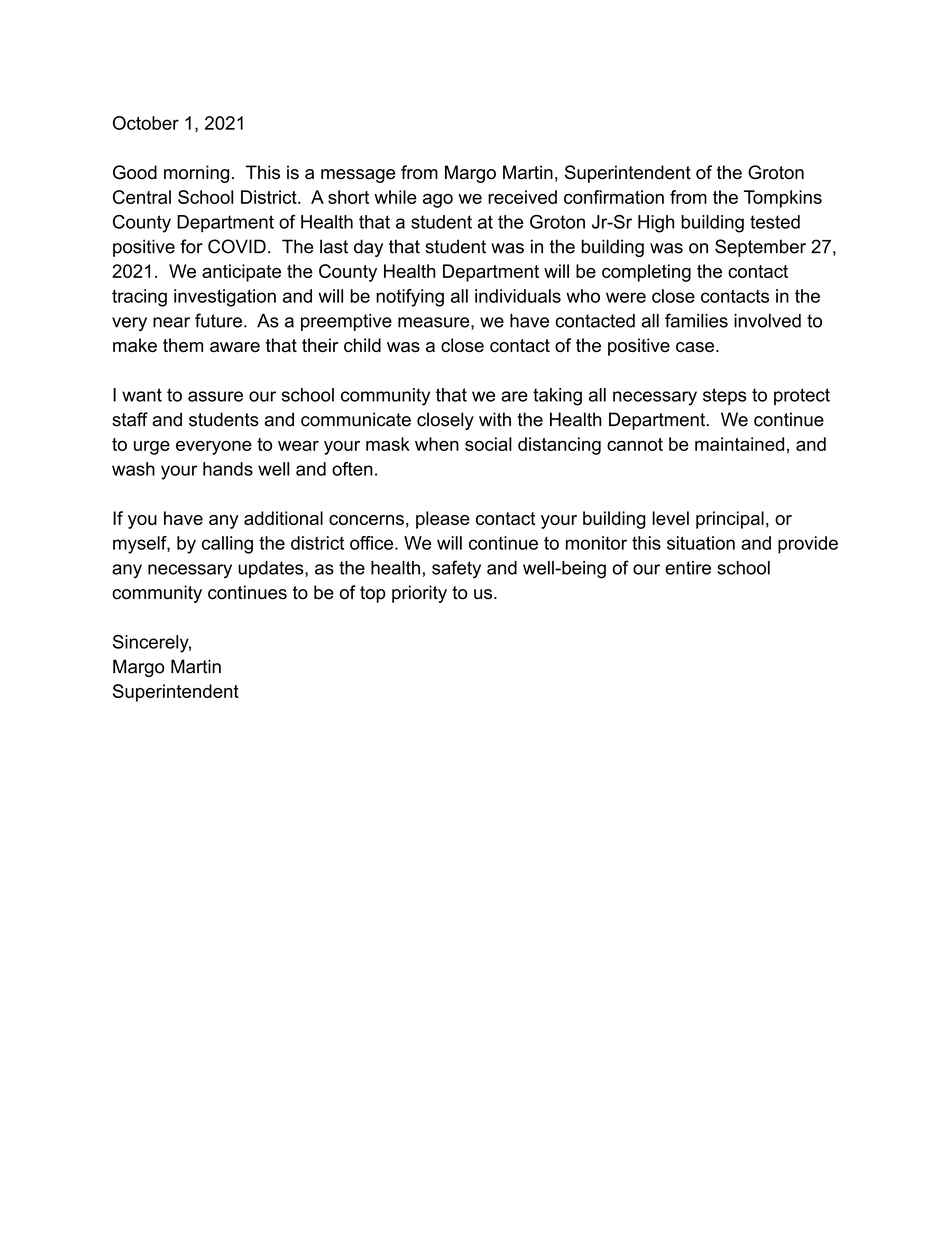 Image resolution: width=952 pixels, height=1233 pixels. Describe the element at coordinates (695, 347) in the screenshot. I see `case` at that location.
